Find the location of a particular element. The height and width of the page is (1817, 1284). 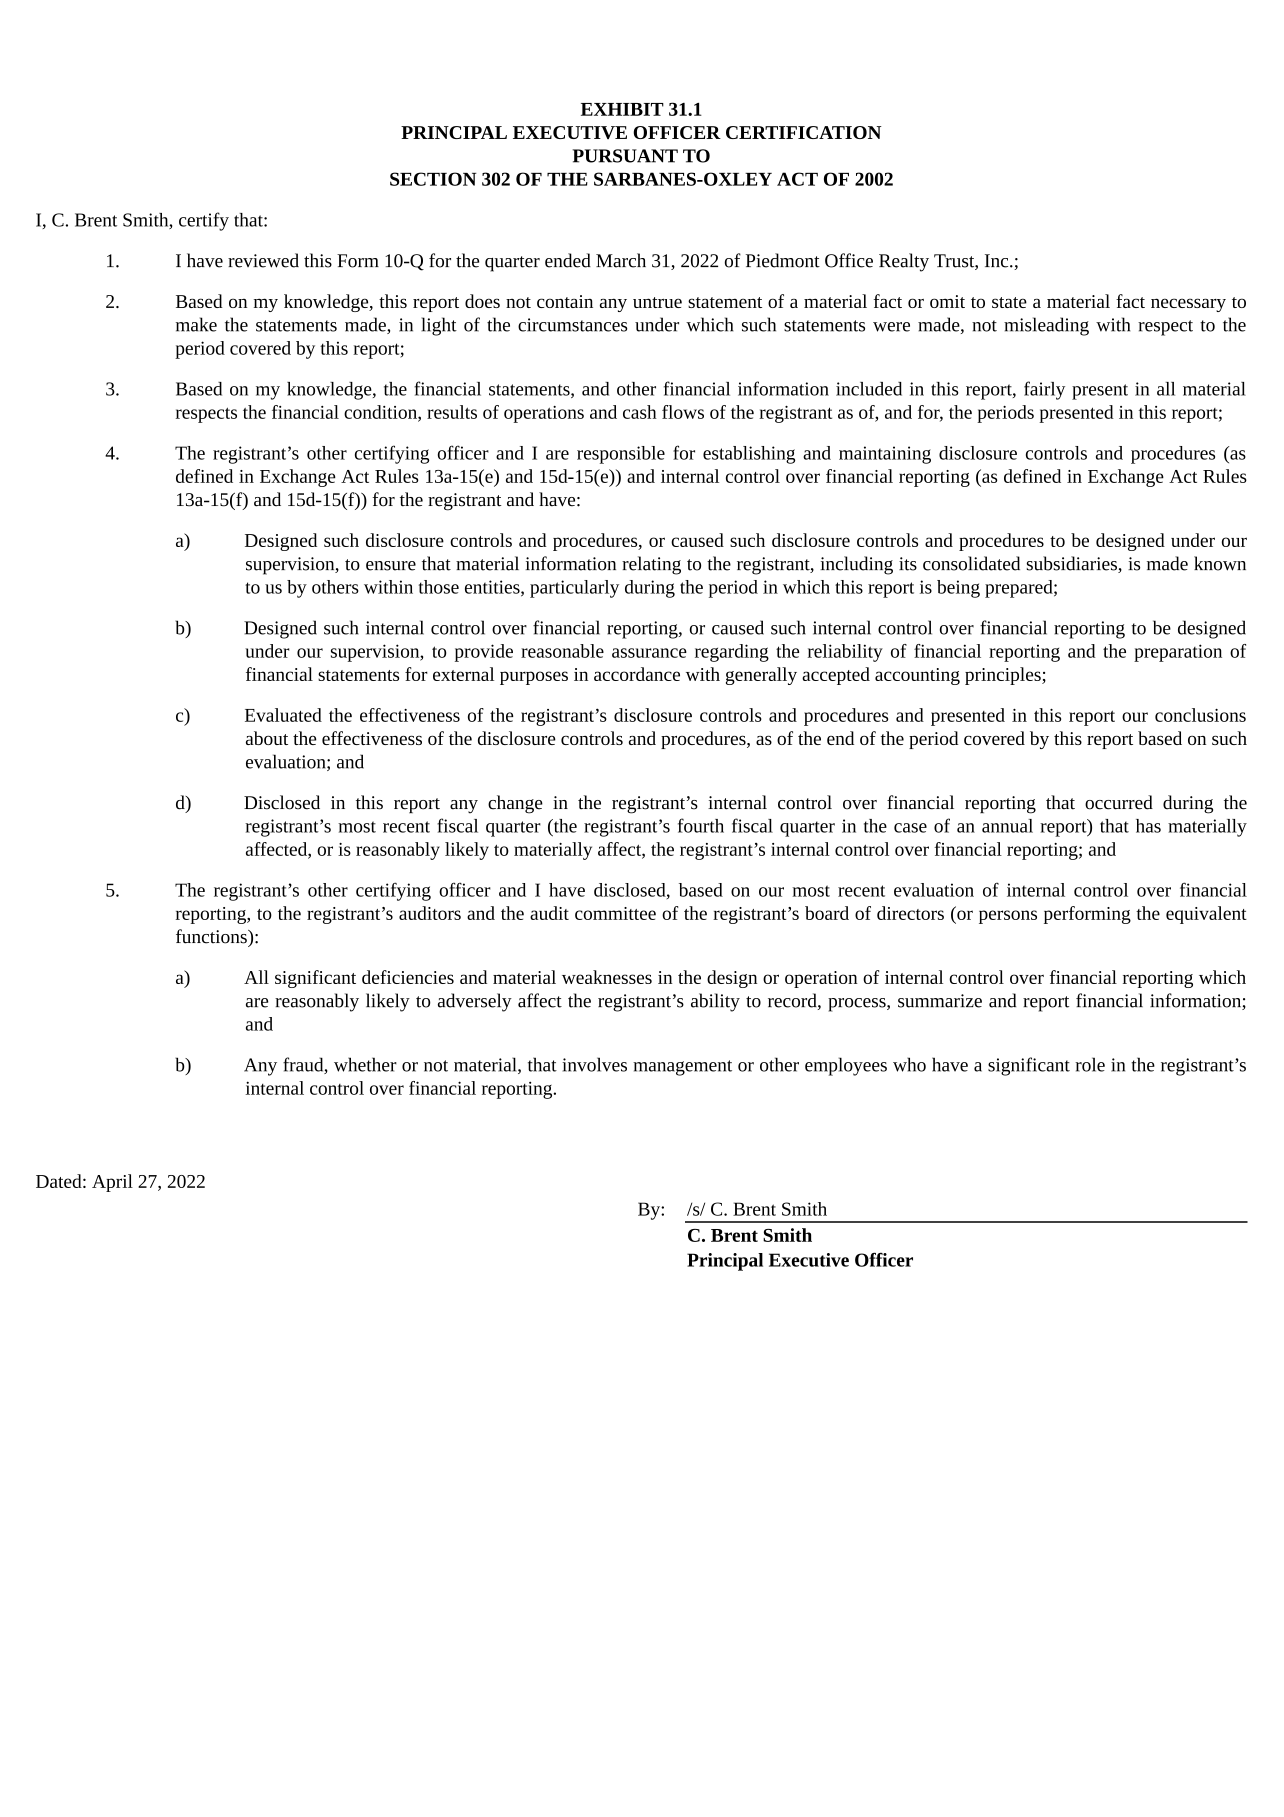

PURSUANT is located at coordinates (625, 156).
